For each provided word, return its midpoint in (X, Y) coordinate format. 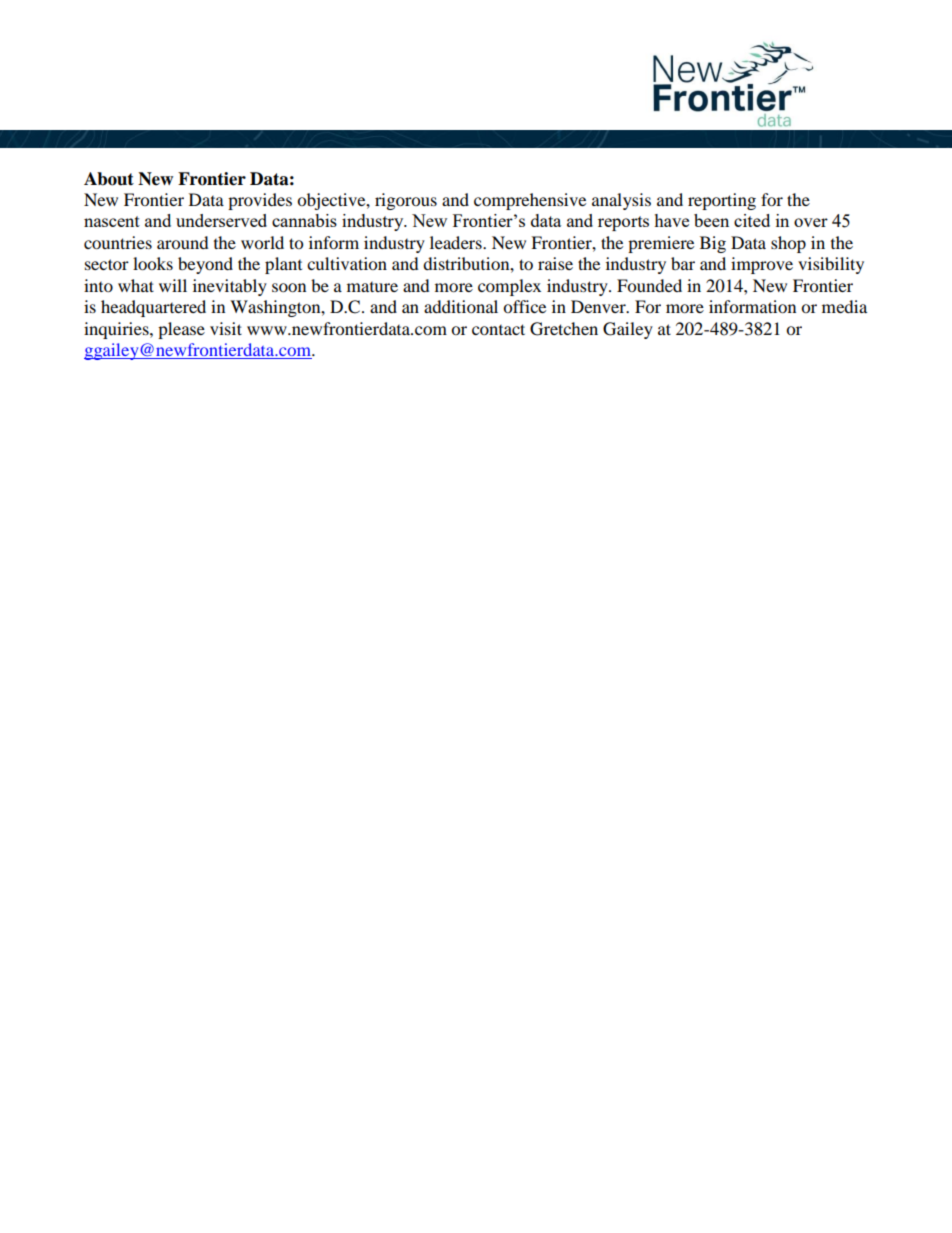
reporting (722, 201)
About (109, 179)
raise (555, 263)
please (181, 330)
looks (153, 263)
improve (762, 265)
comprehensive (530, 201)
